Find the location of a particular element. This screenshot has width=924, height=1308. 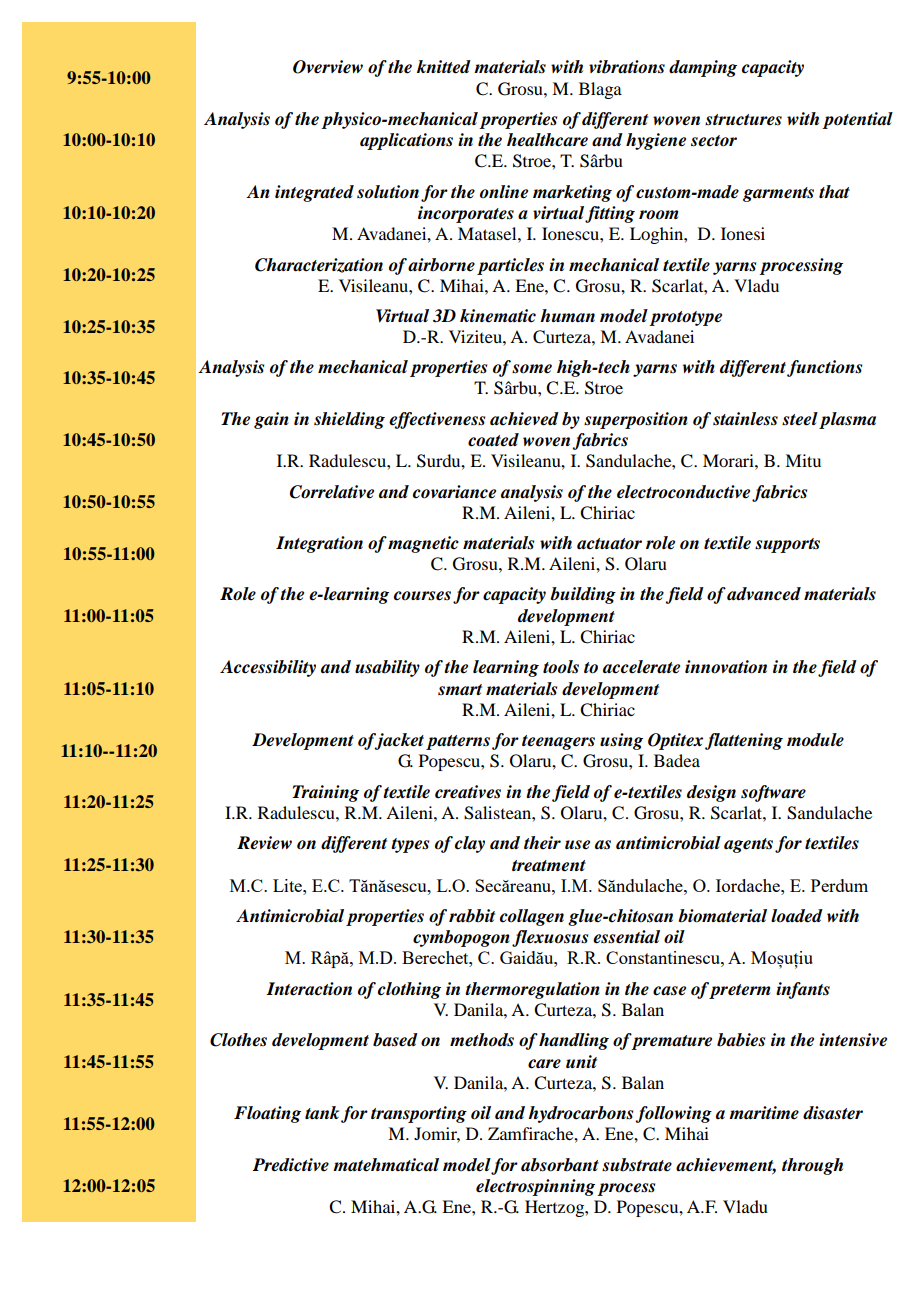

structures is located at coordinates (743, 120).
